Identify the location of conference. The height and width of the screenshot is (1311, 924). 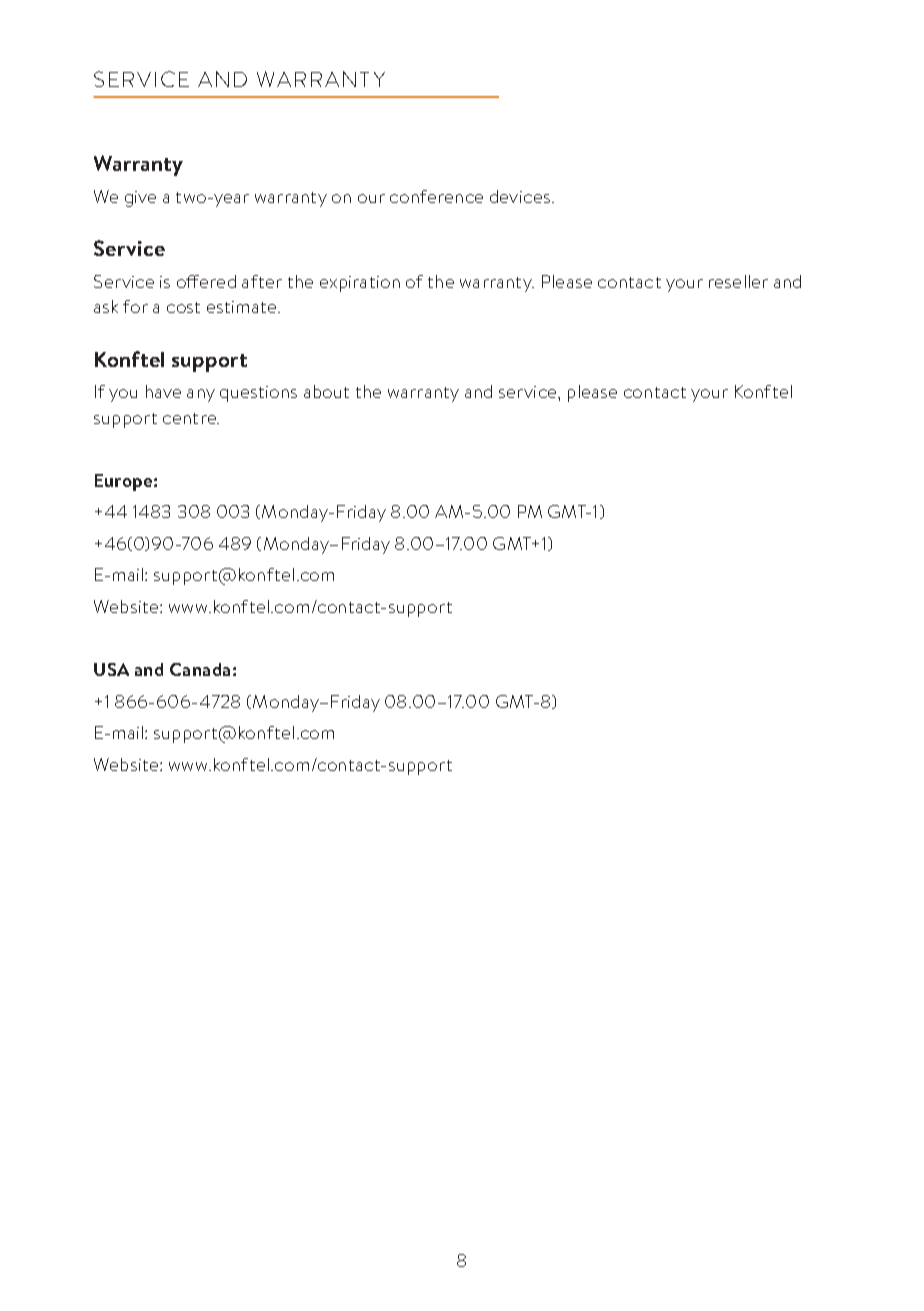
(436, 196).
